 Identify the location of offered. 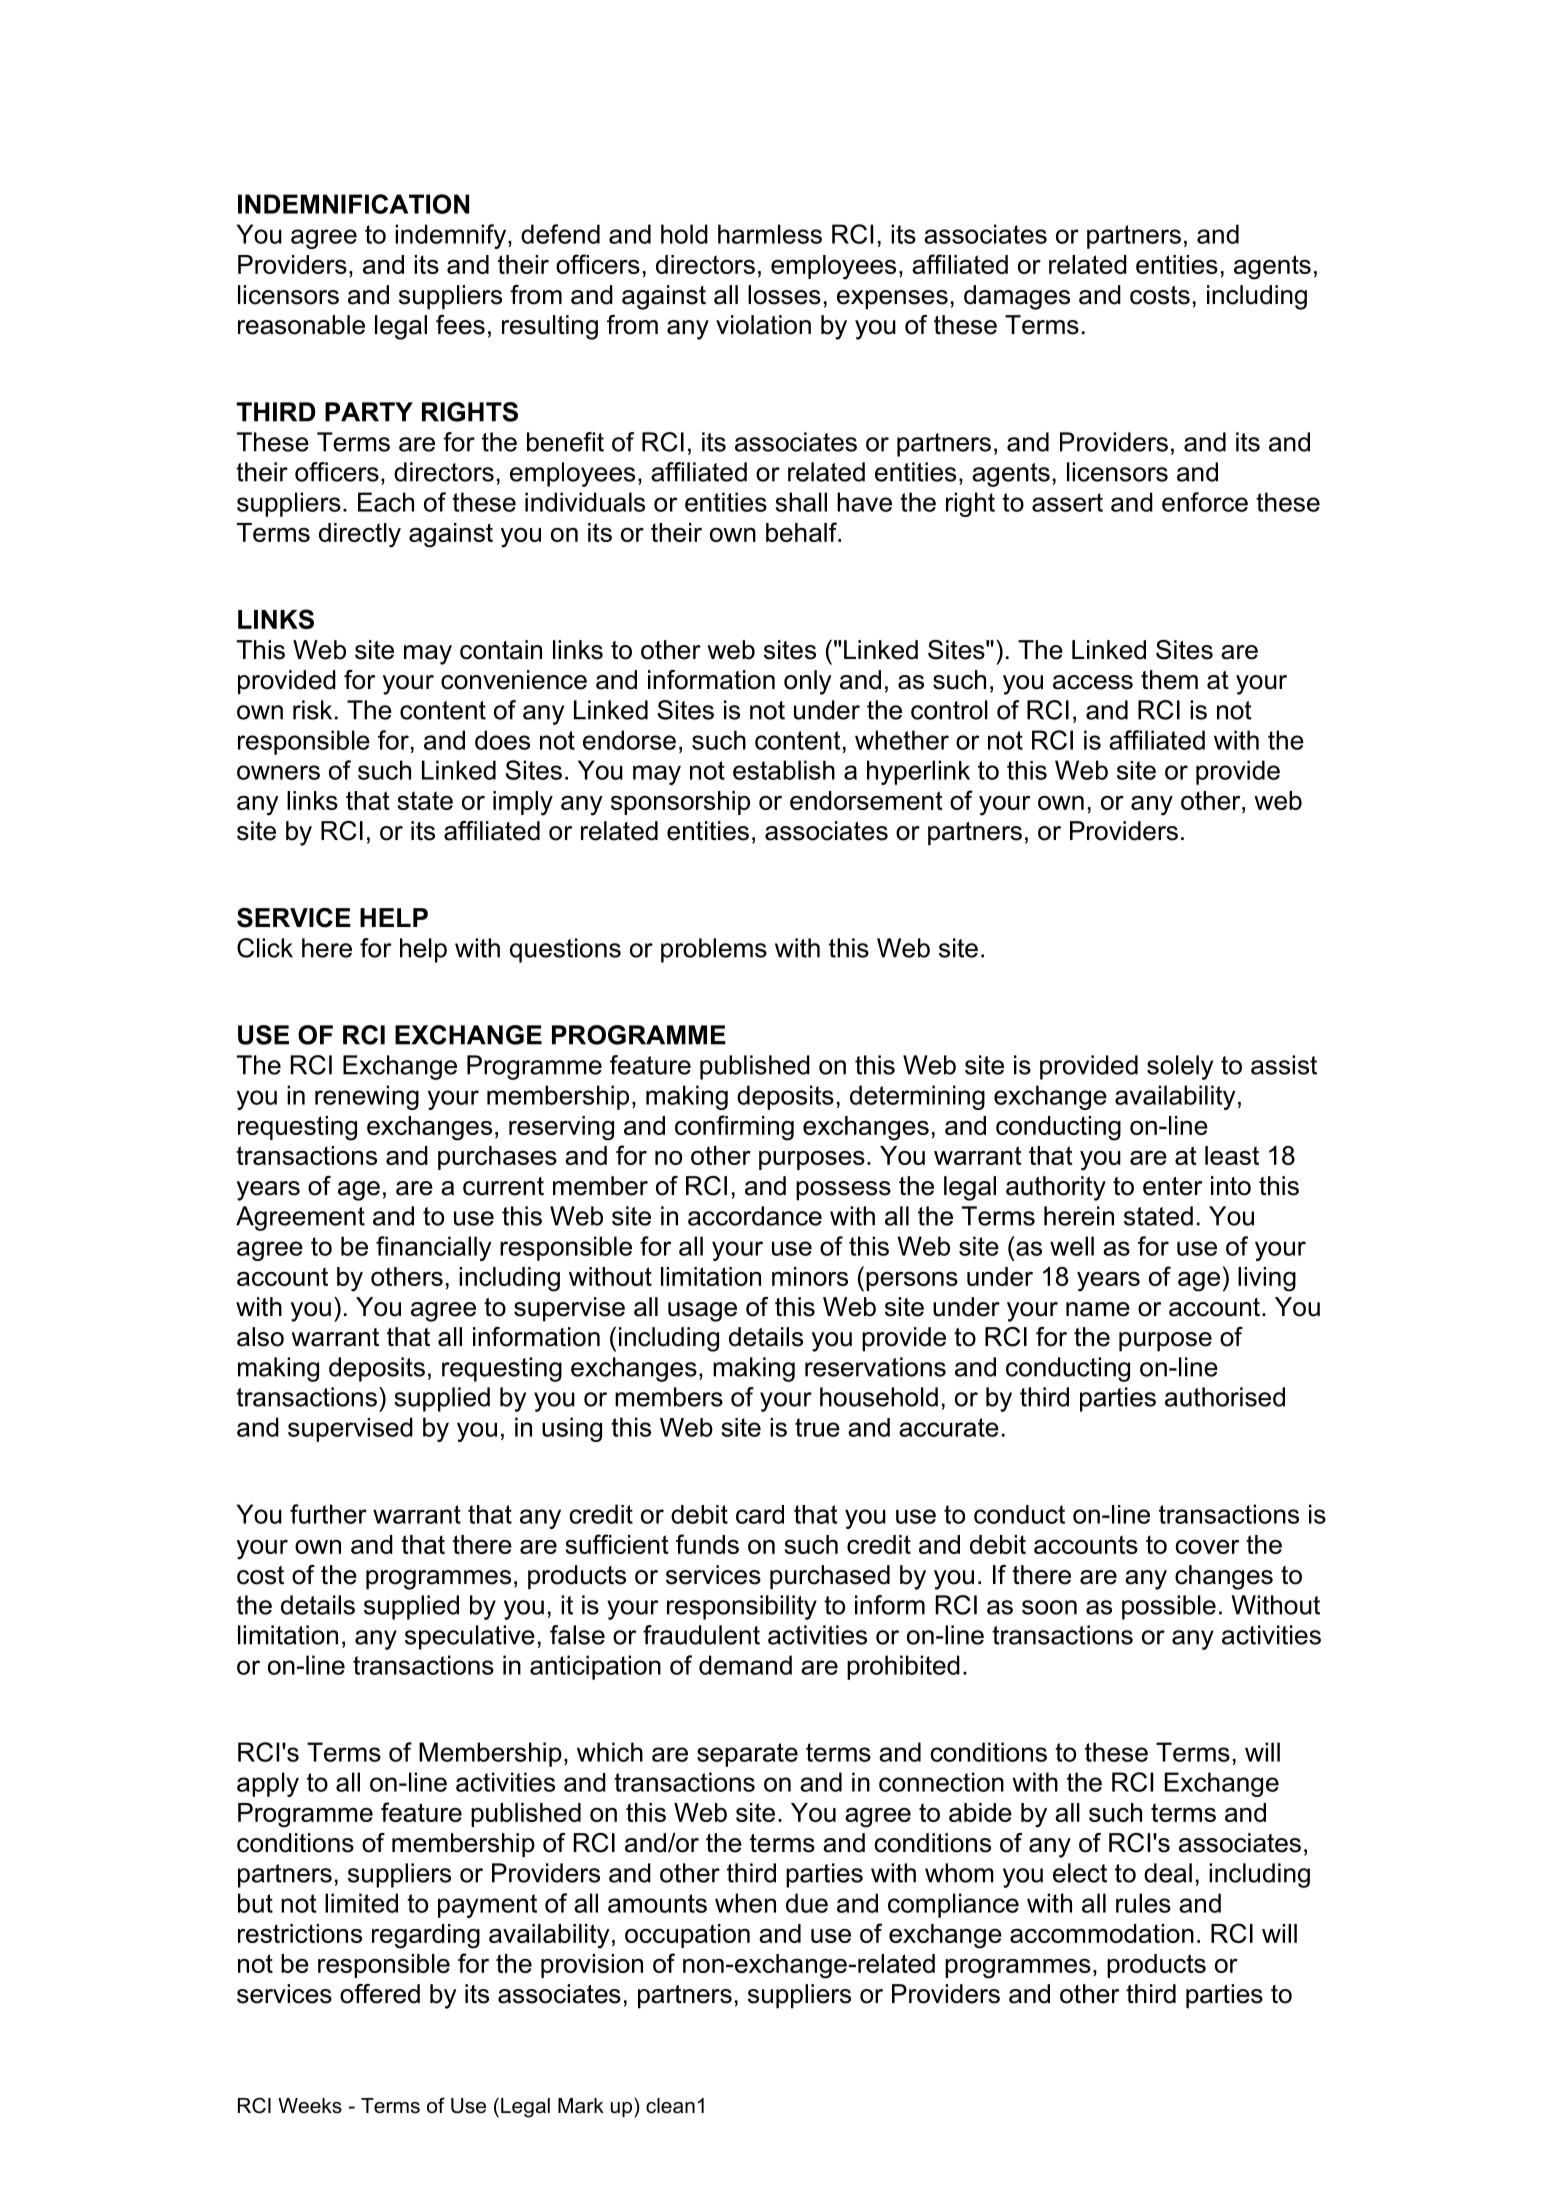
(380, 1994).
